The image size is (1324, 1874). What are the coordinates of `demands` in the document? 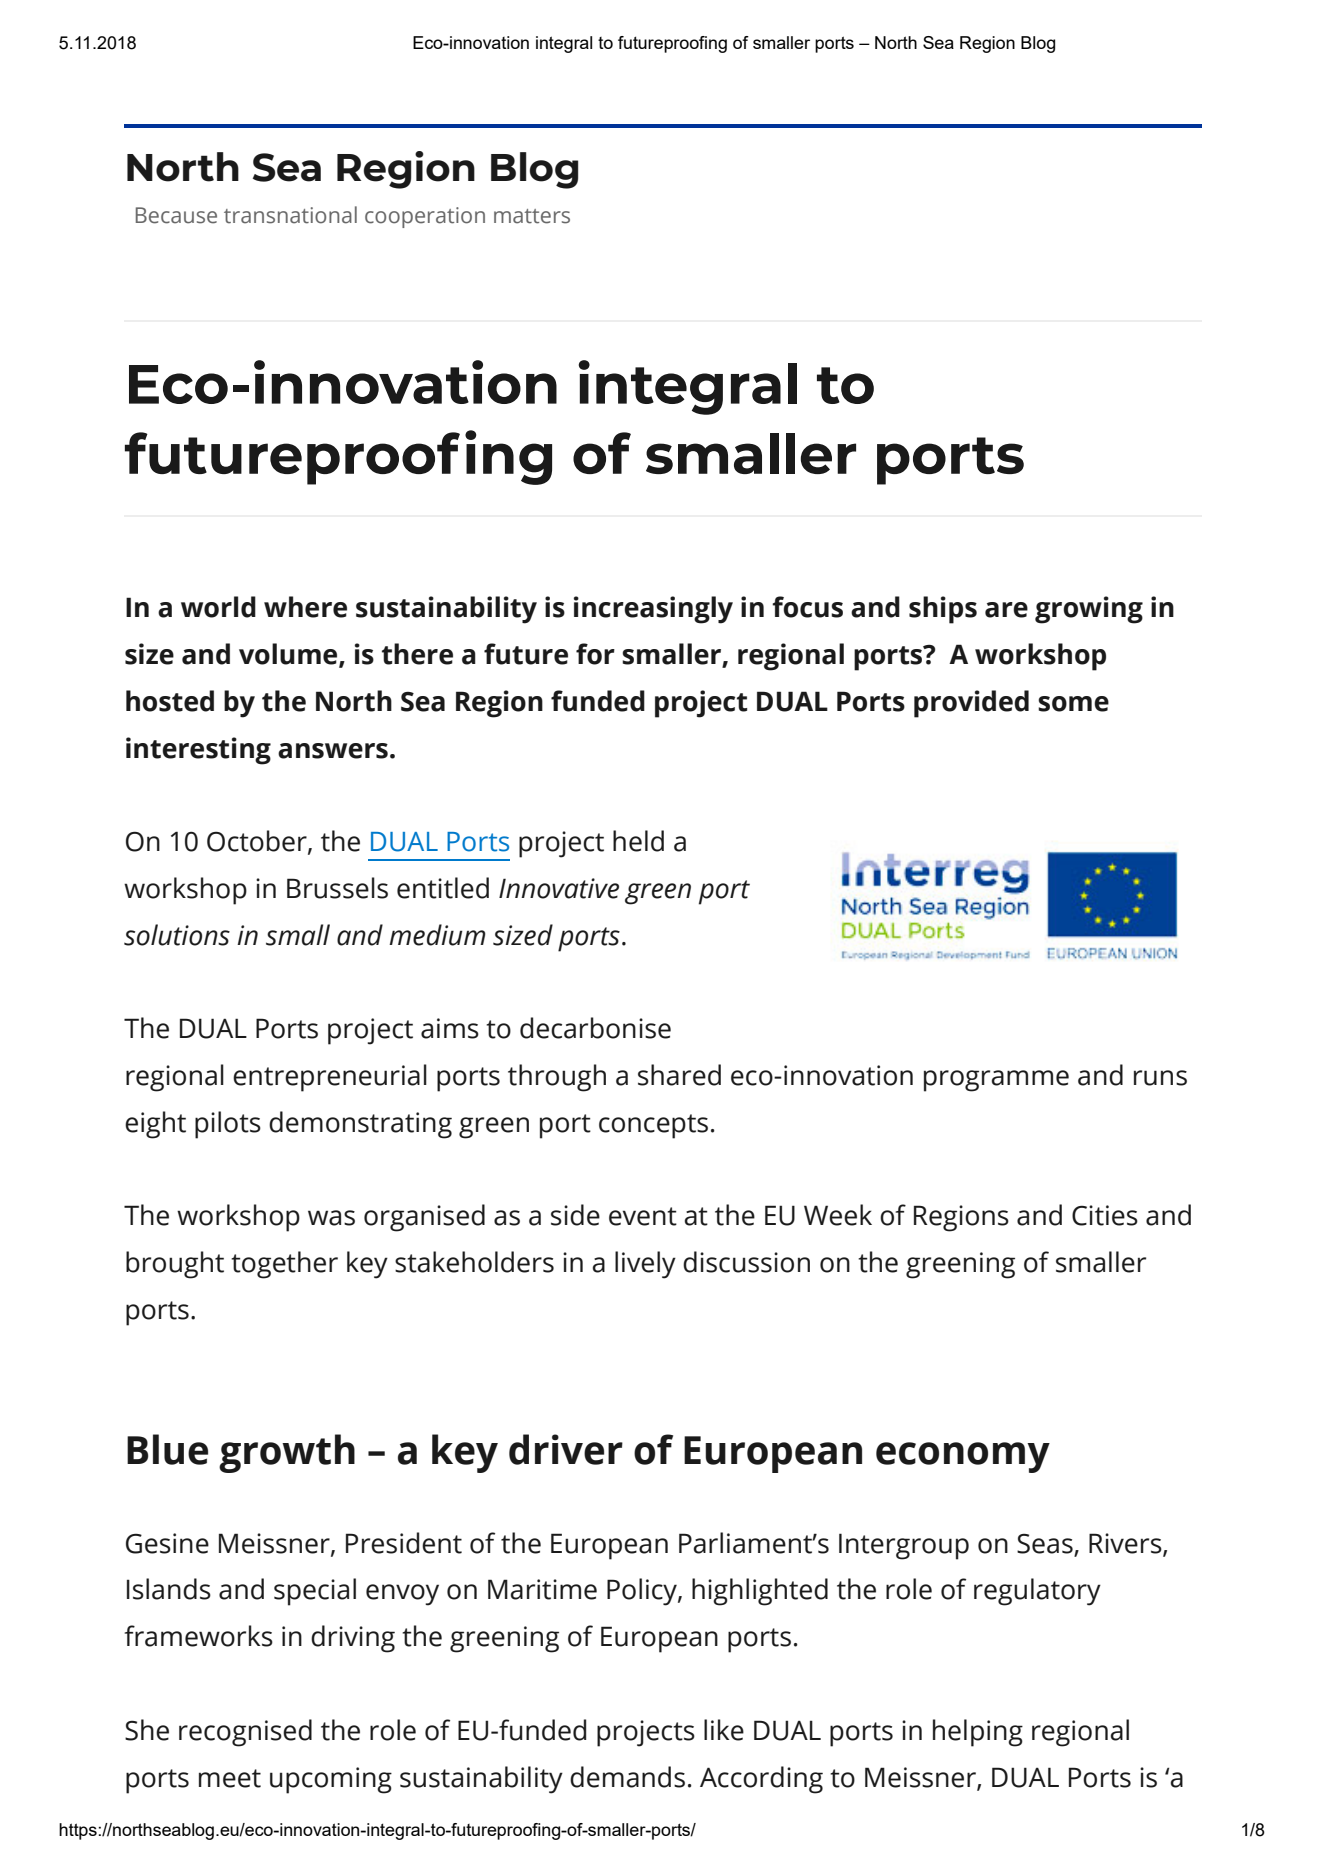 It's located at (627, 1777).
